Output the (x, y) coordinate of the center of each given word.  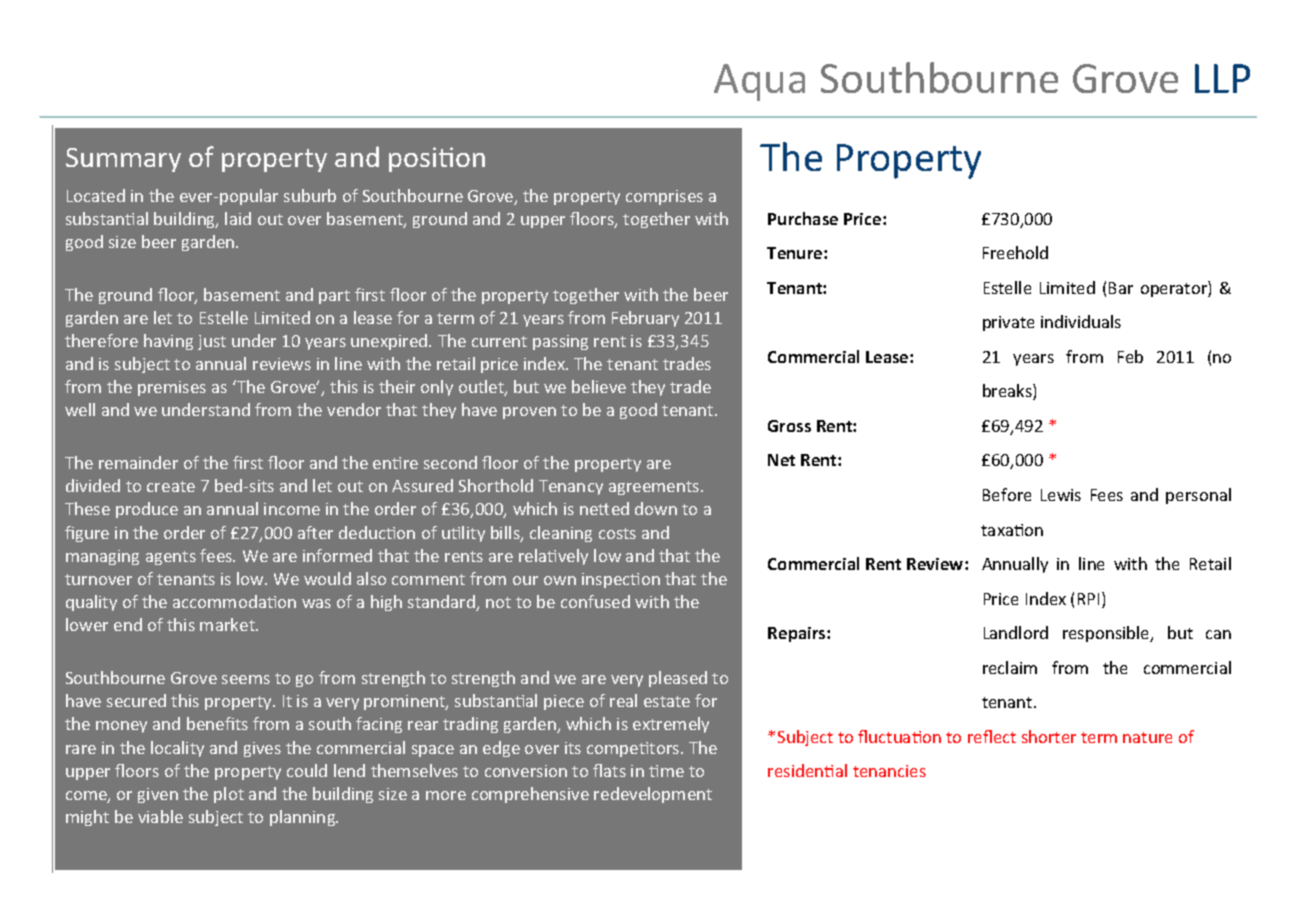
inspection (621, 580)
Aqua (759, 82)
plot (229, 795)
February (645, 319)
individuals (1081, 321)
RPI (1088, 599)
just (212, 342)
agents (171, 558)
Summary (123, 160)
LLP (1222, 78)
